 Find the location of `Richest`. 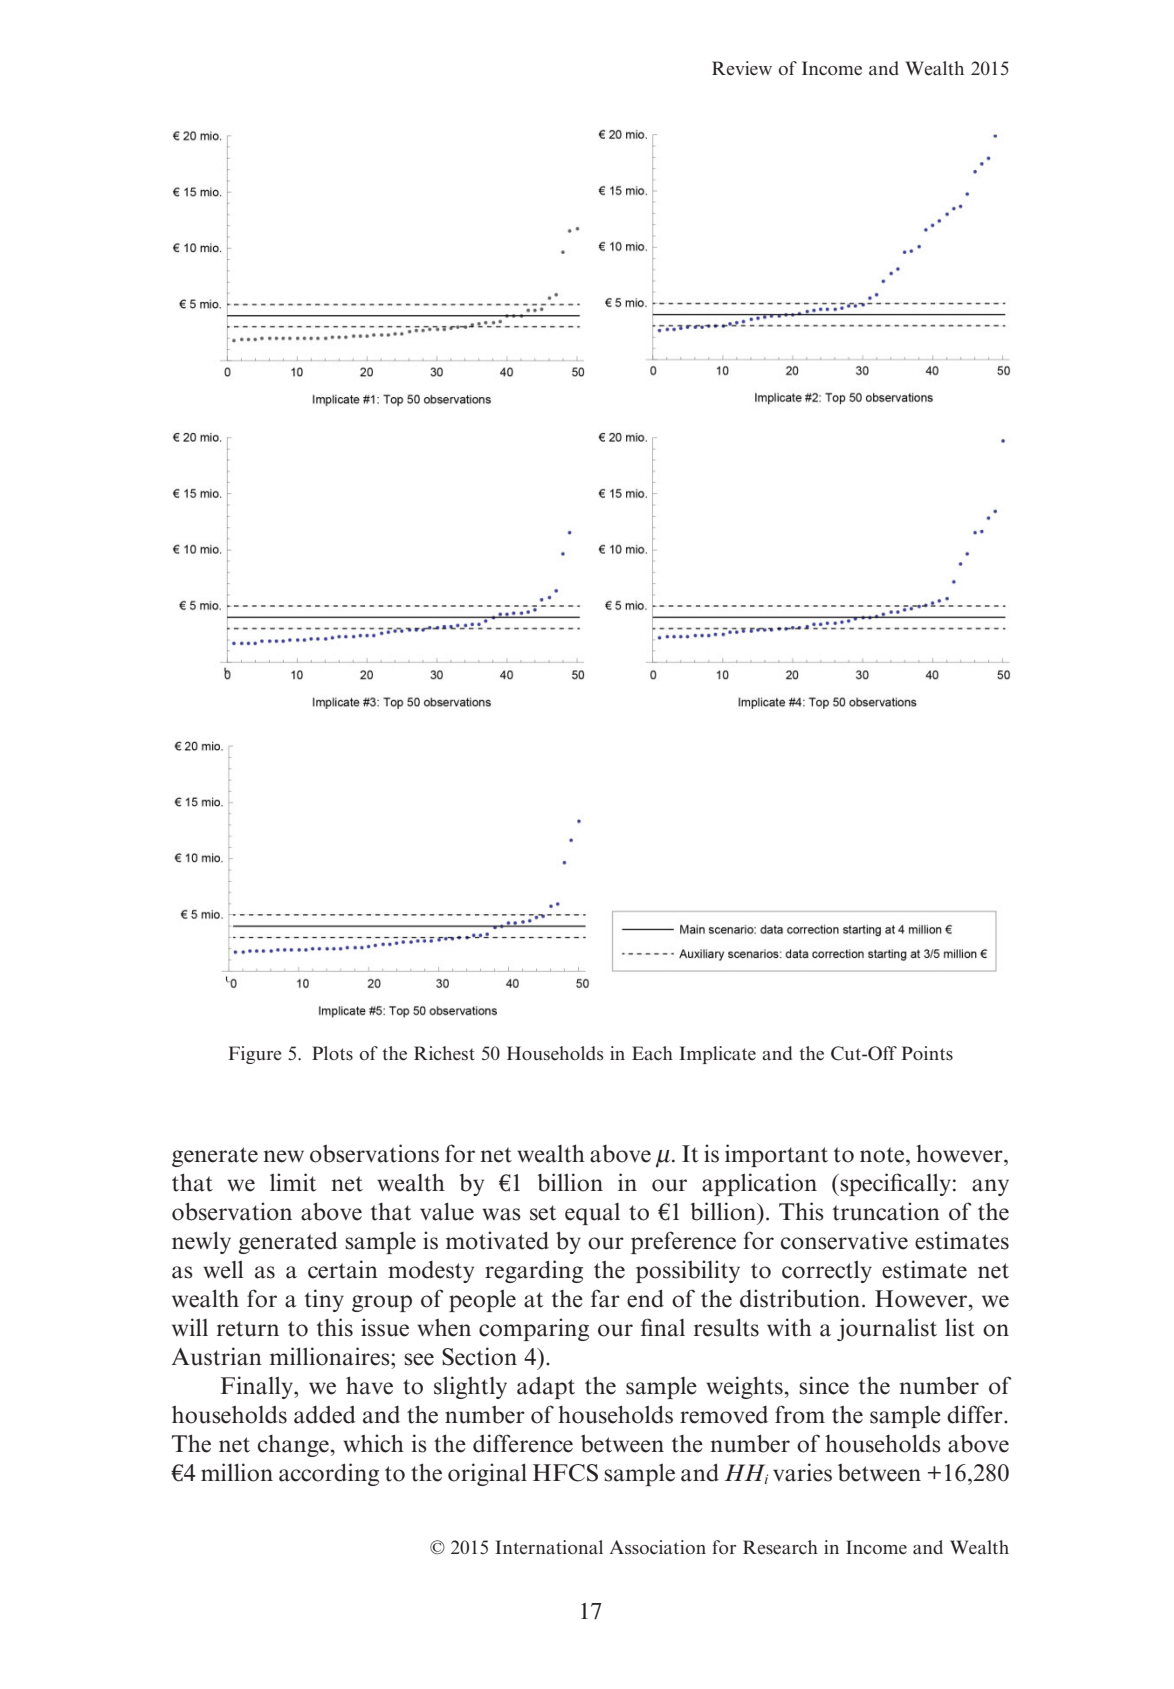

Richest is located at coordinates (444, 1053).
